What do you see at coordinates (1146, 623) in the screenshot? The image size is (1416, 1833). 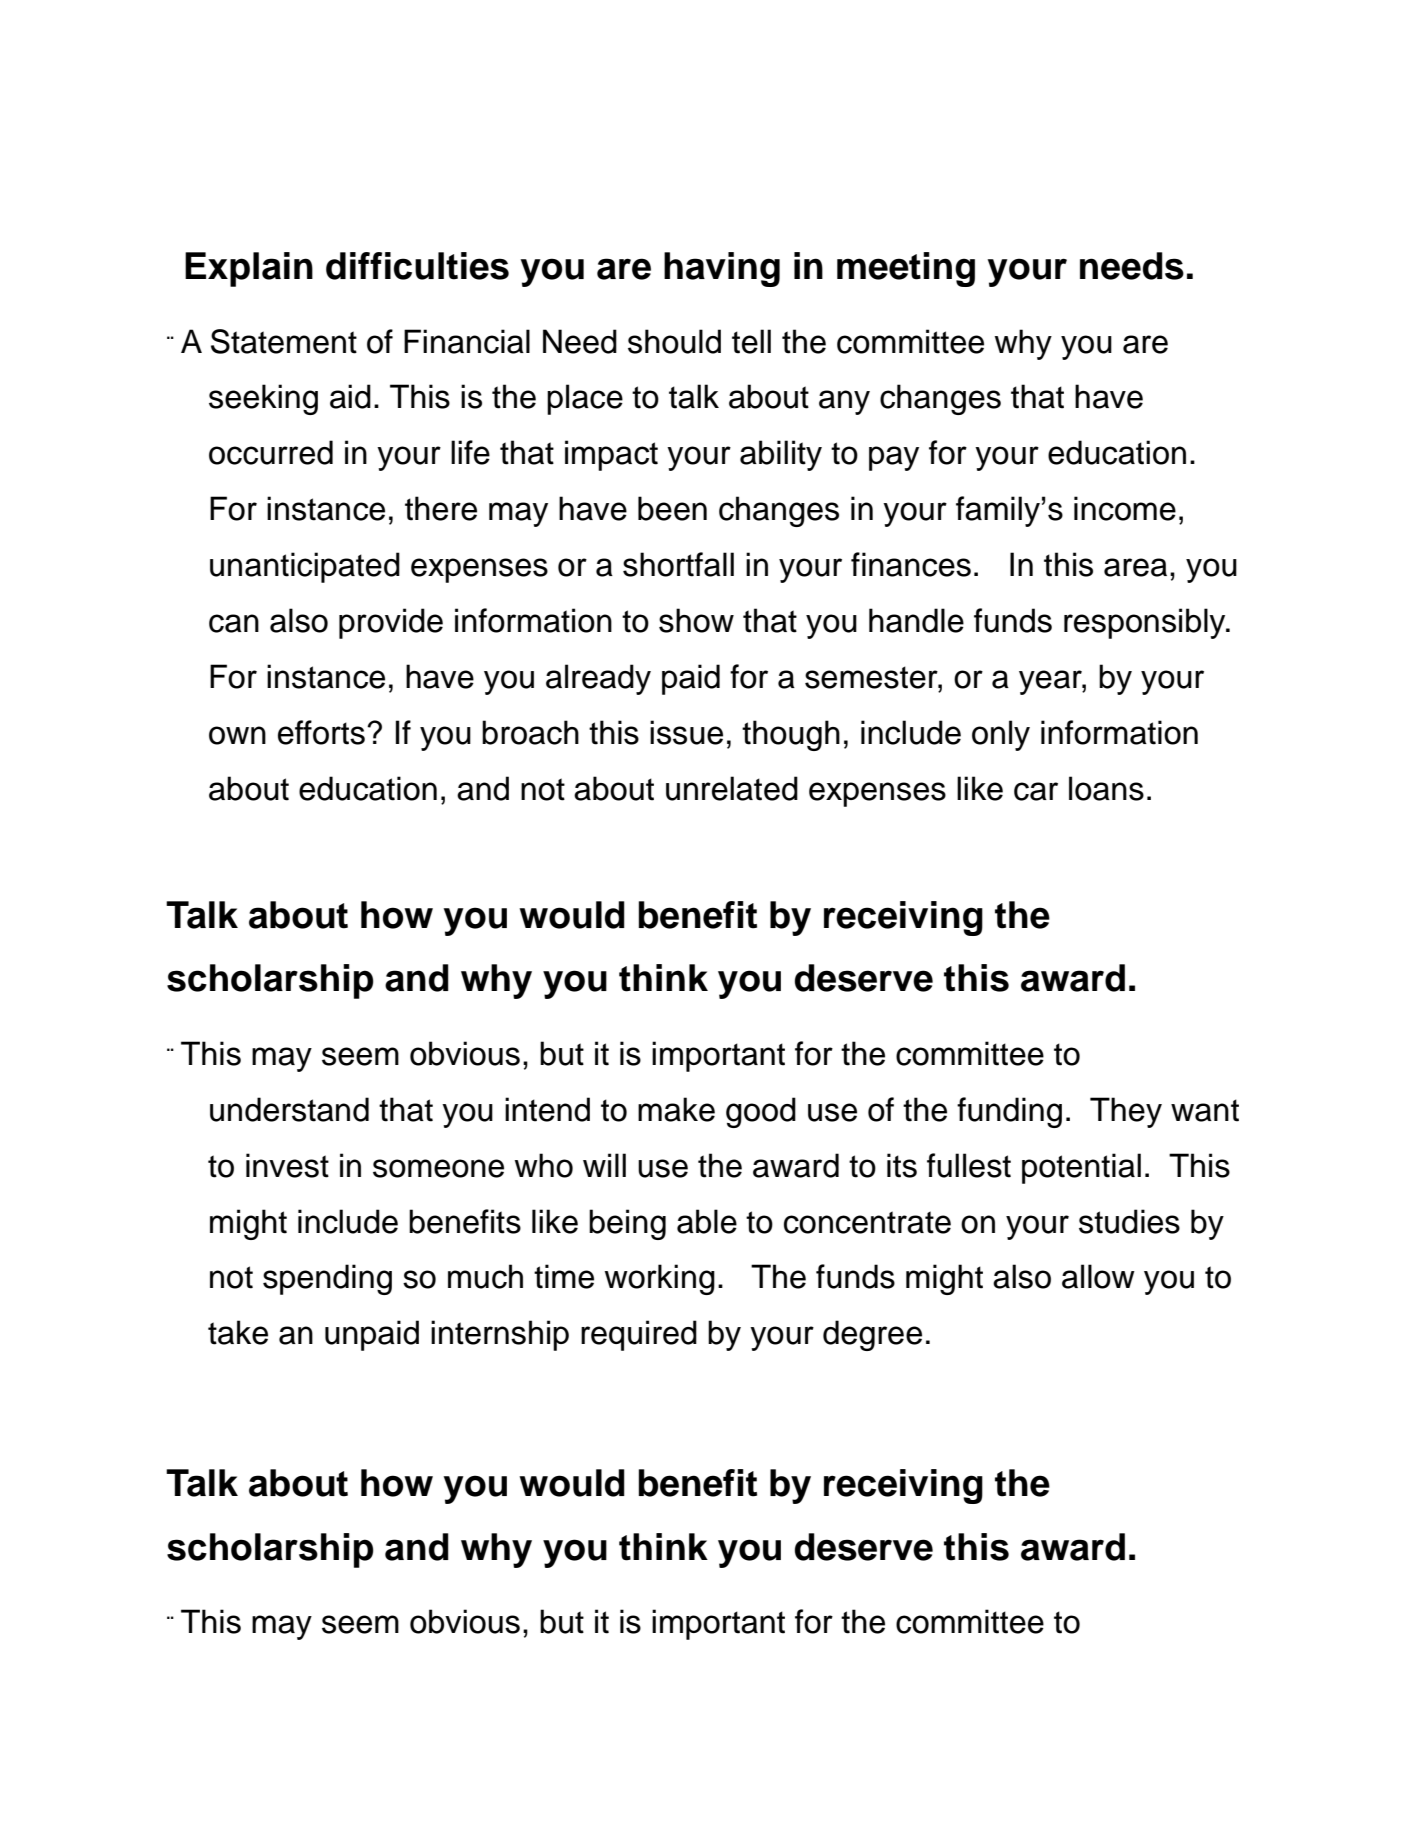 I see `responsibly` at bounding box center [1146, 623].
